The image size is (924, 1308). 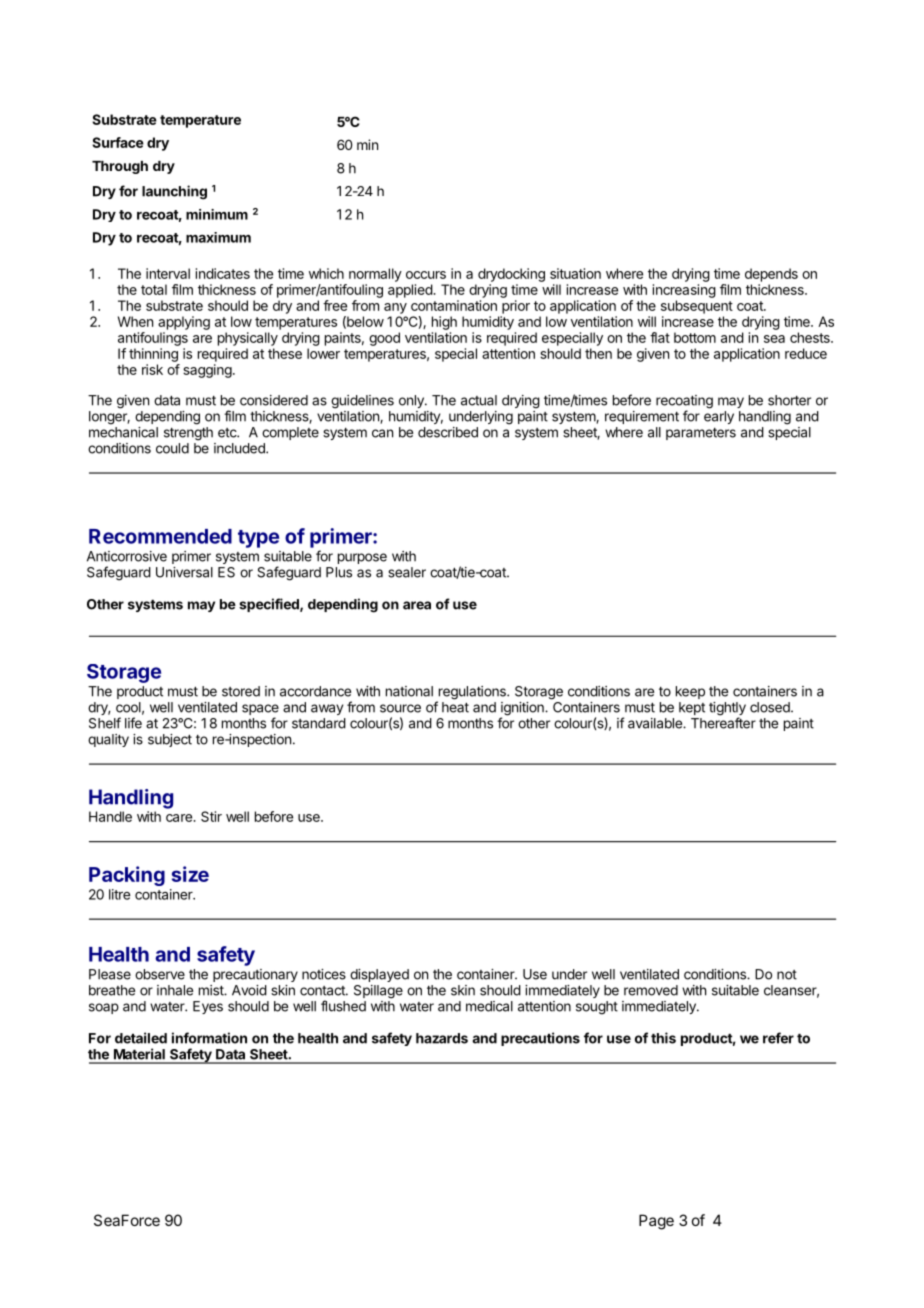 I want to click on launching, so click(x=174, y=192).
